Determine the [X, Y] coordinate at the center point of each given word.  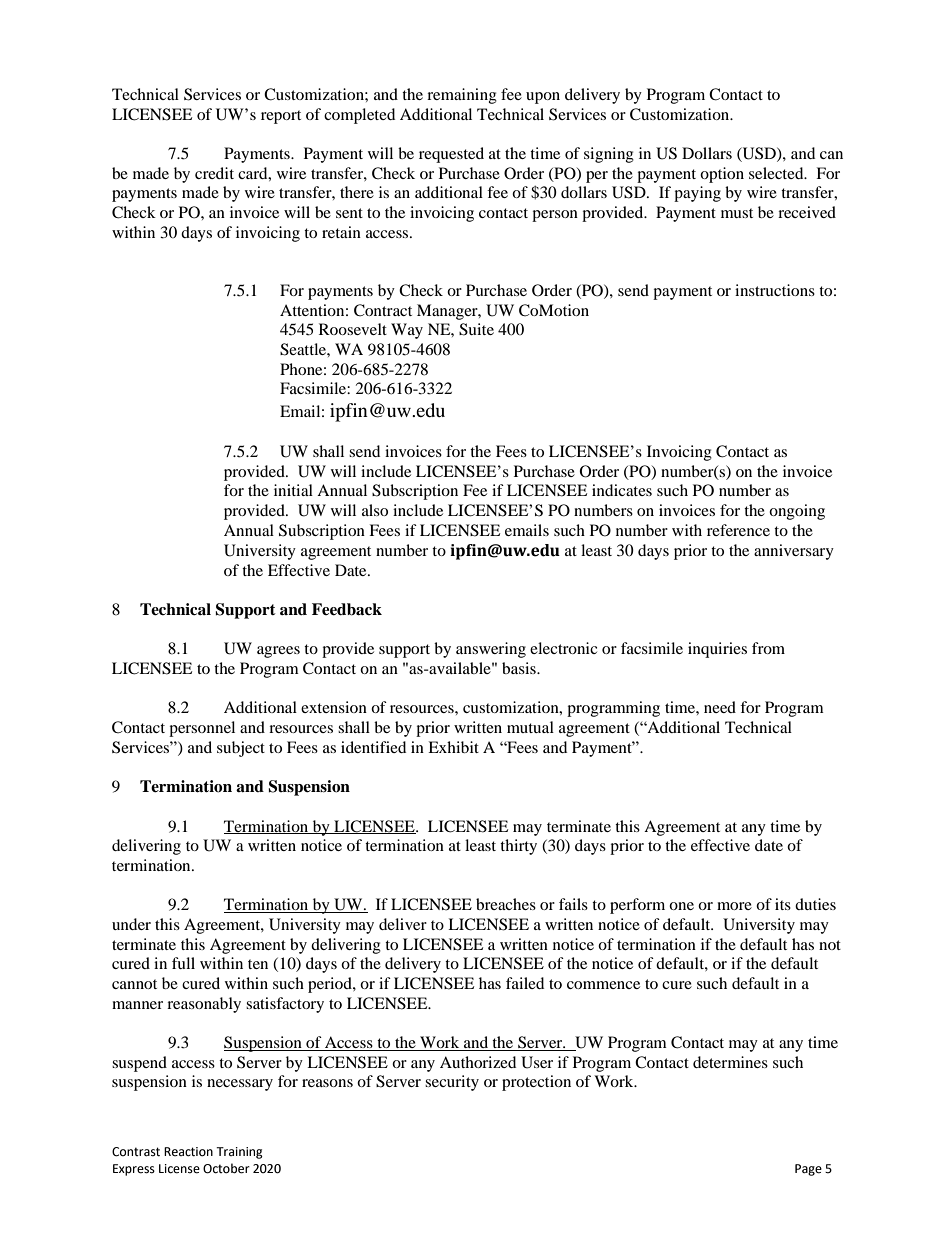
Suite [476, 329]
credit [214, 173]
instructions [775, 290]
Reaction [188, 1152]
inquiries [717, 650]
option [722, 175]
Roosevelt [353, 329]
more [734, 906]
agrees [278, 652]
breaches [506, 904]
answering [491, 650]
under [131, 924]
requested [451, 155]
